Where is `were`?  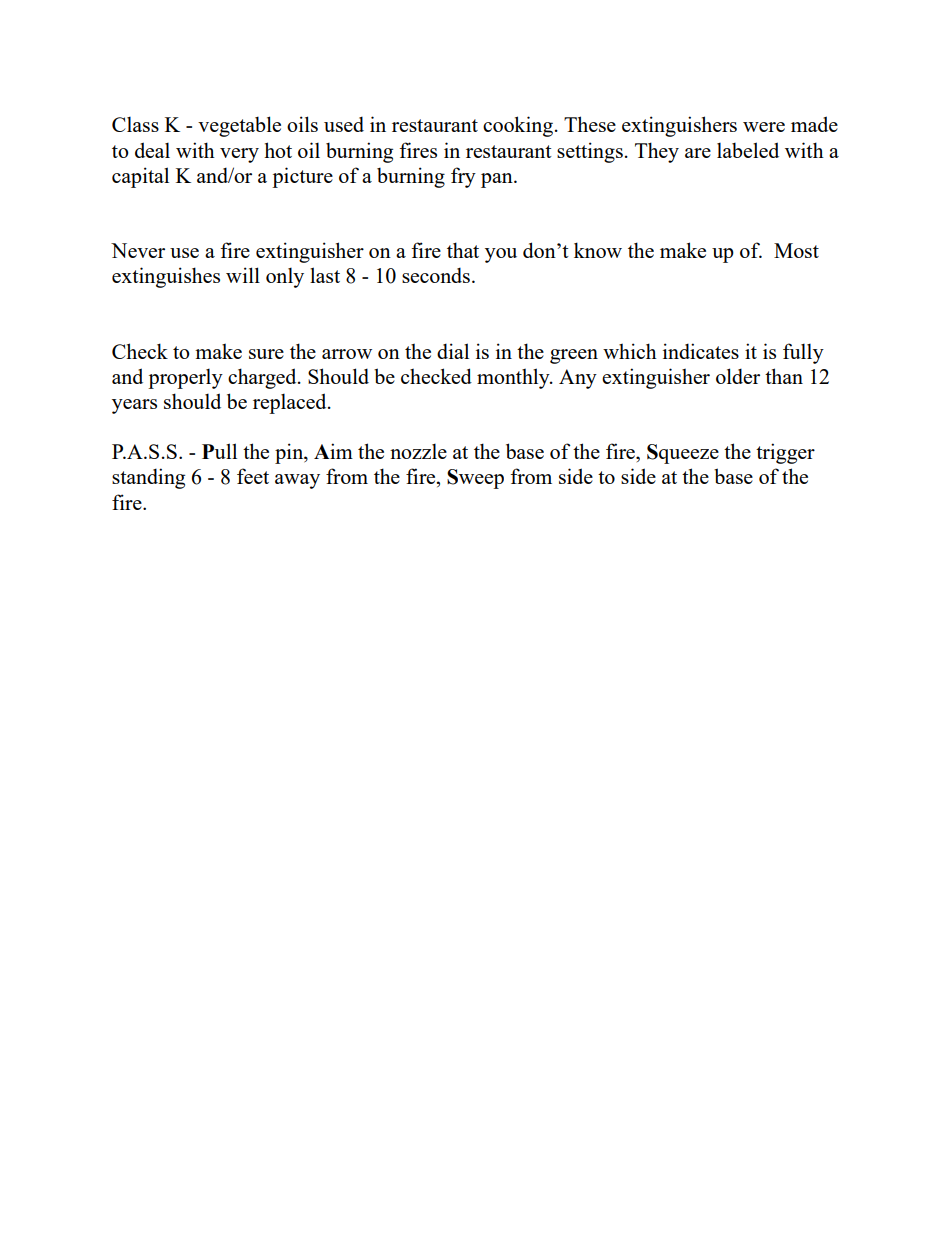
were is located at coordinates (764, 127).
